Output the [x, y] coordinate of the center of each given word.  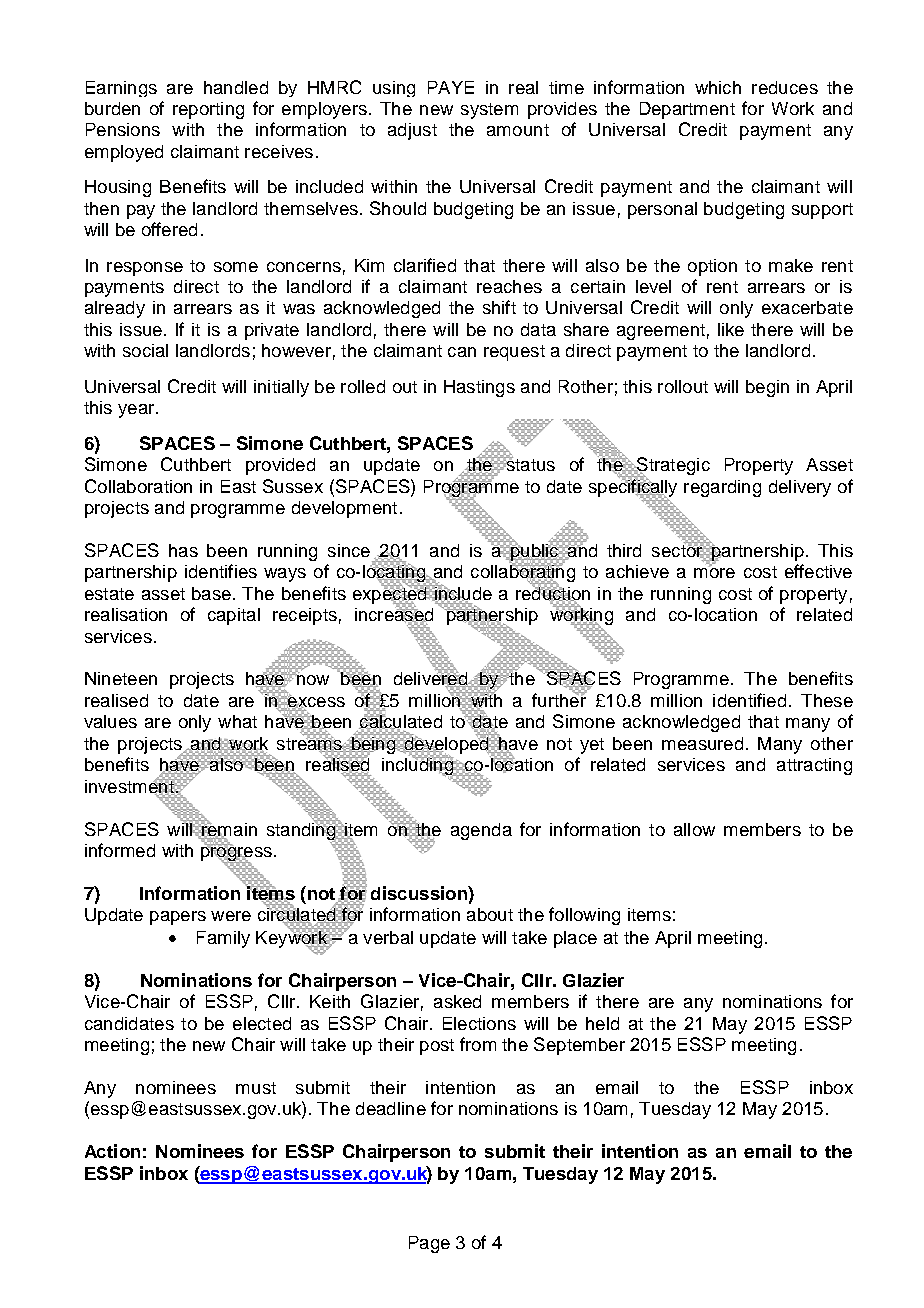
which [718, 87]
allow [694, 829]
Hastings [479, 388]
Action [112, 1151]
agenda [481, 831]
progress [236, 853]
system [489, 111]
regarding [722, 488]
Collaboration [138, 486]
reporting [208, 110]
